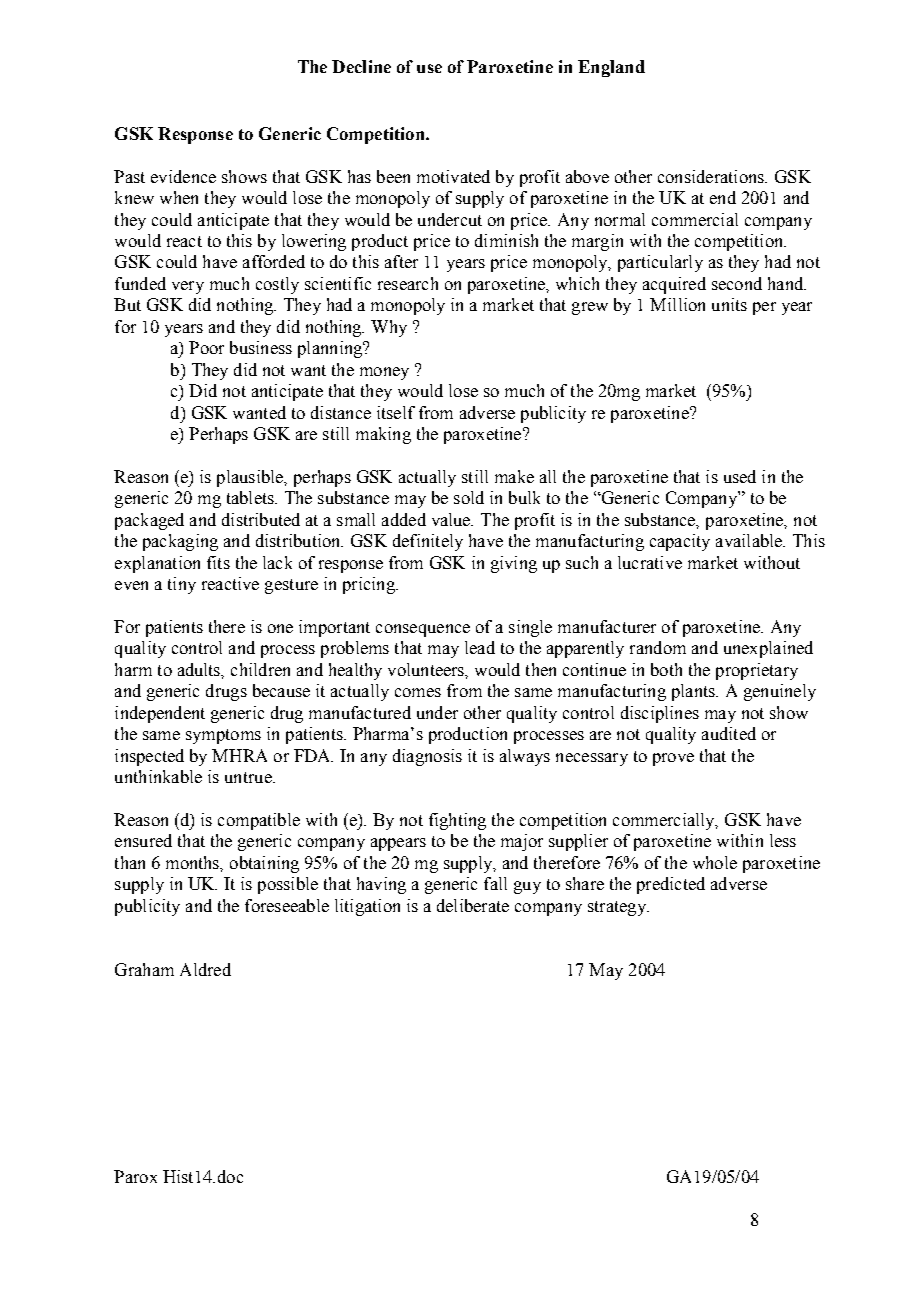  What do you see at coordinates (361, 66) in the screenshot?
I see `Decline` at bounding box center [361, 66].
